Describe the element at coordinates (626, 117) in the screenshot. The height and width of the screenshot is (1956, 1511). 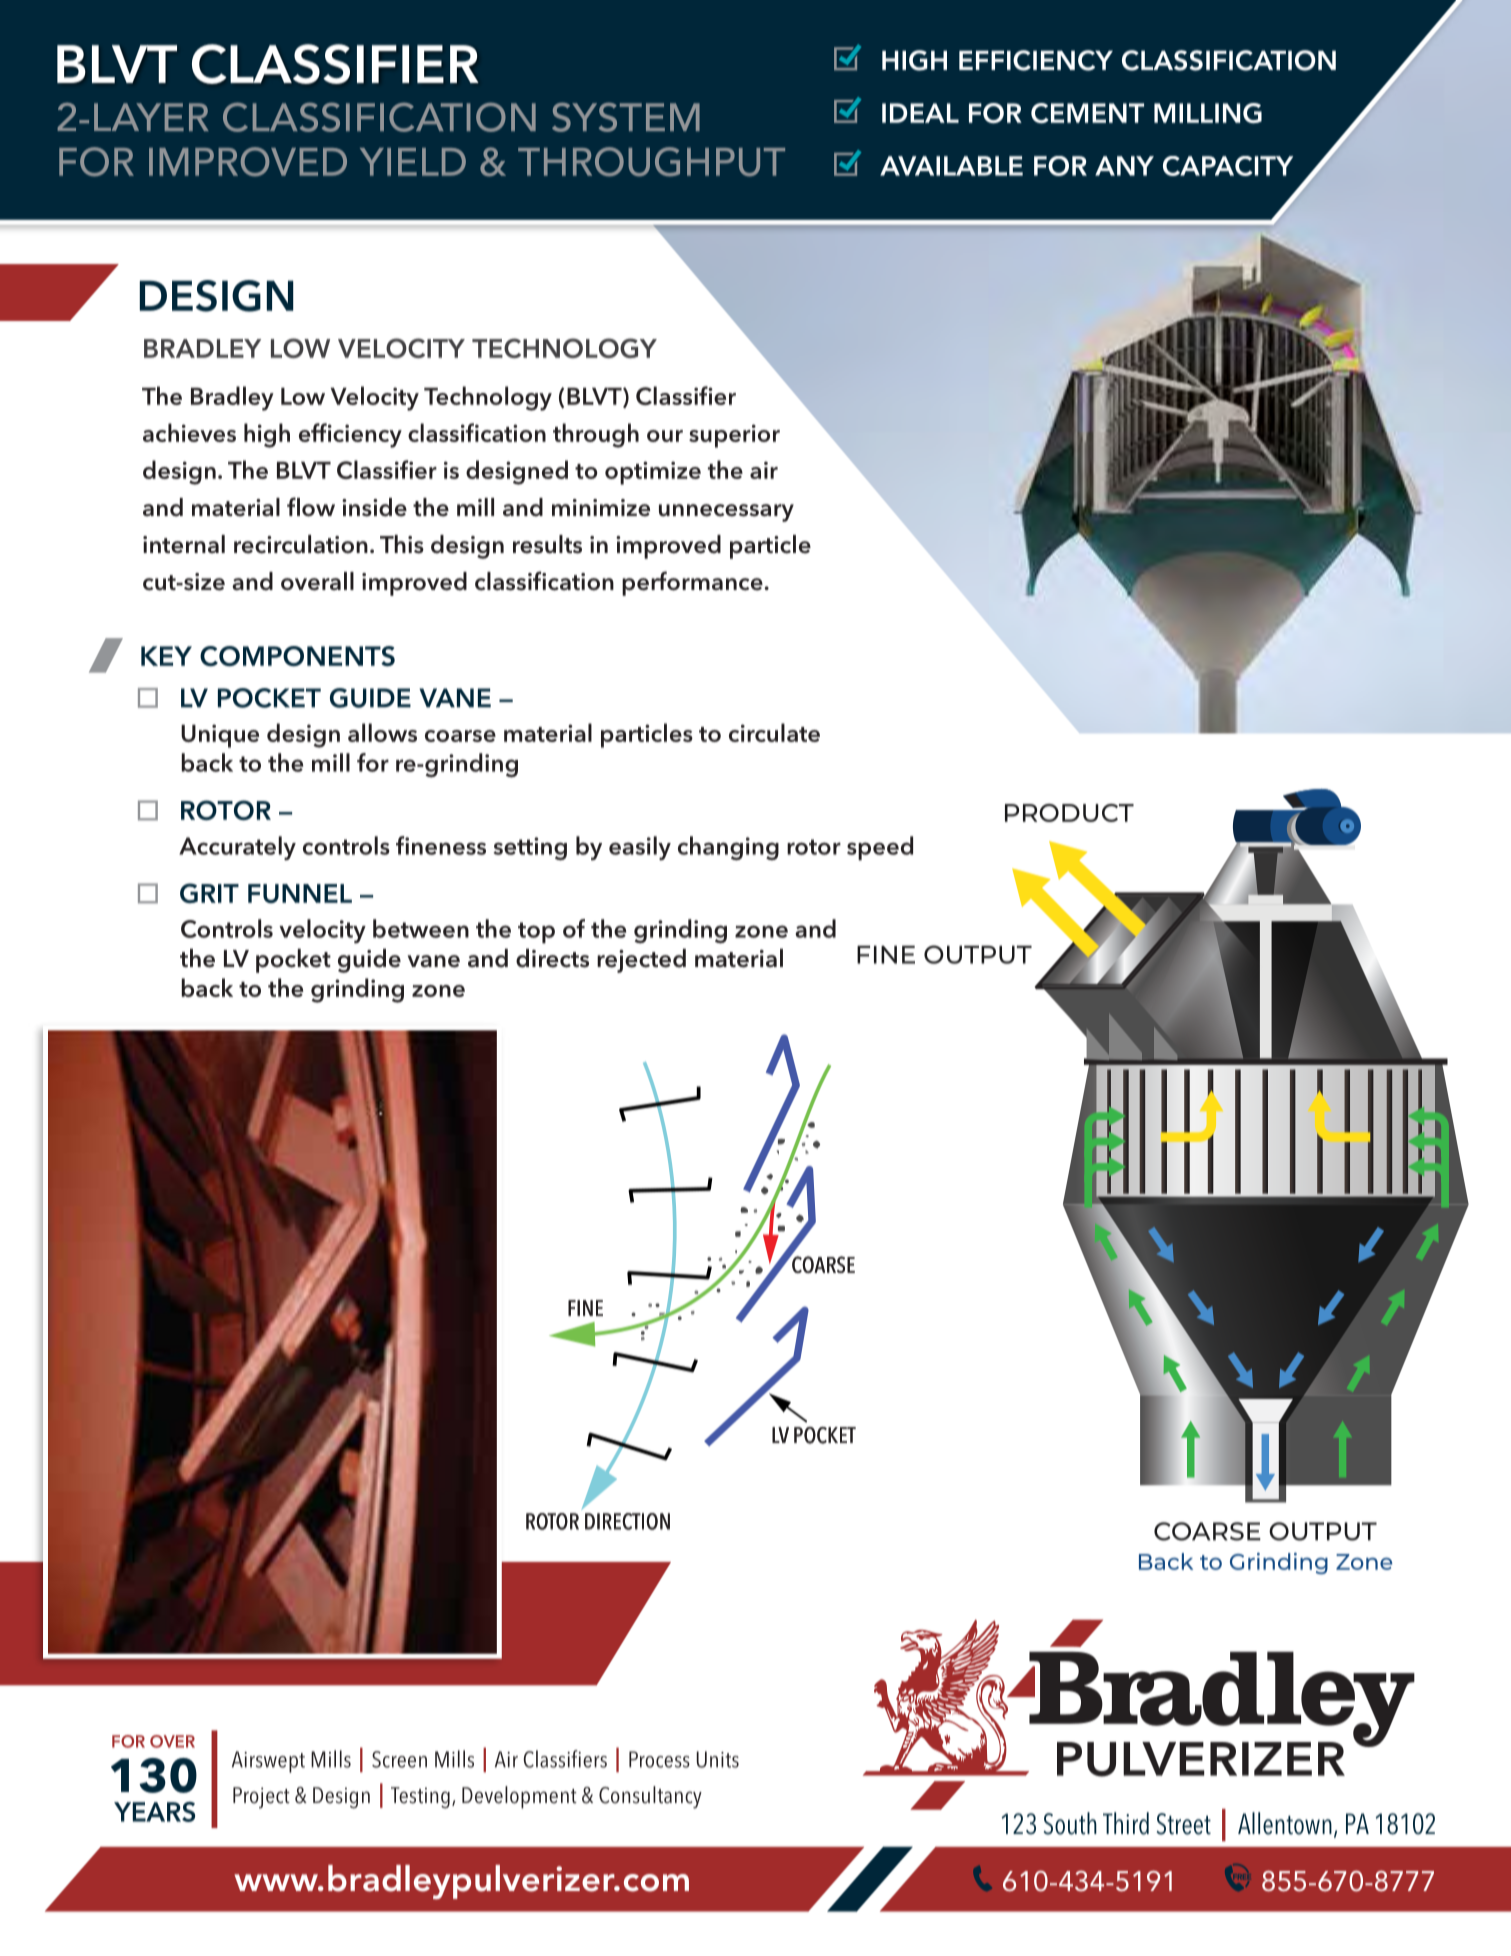
I see `SYSTEM` at that location.
